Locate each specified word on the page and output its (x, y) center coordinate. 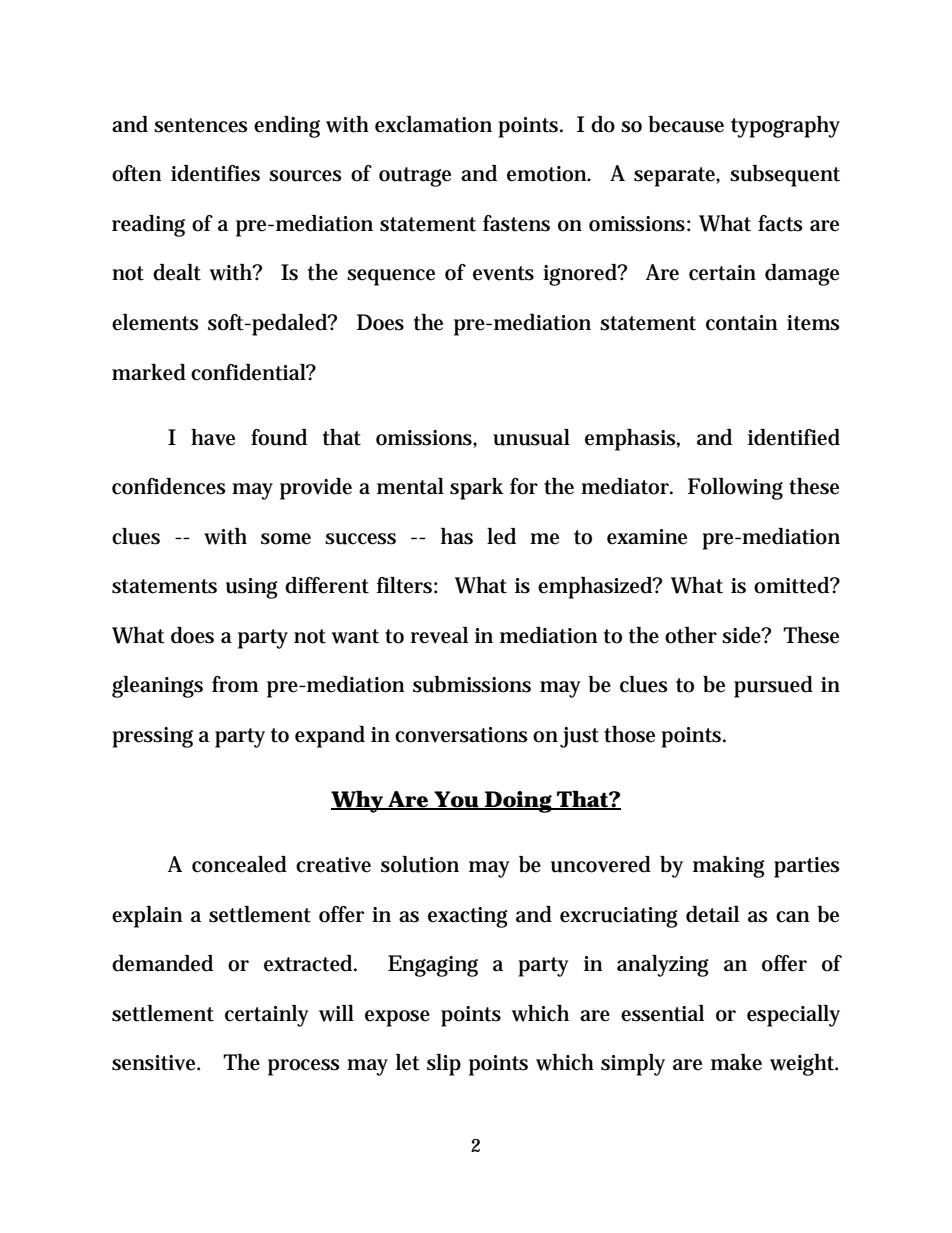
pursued (773, 687)
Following (735, 489)
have (213, 437)
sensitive (155, 1063)
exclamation (433, 124)
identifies (215, 173)
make (736, 1062)
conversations (461, 735)
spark (477, 489)
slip (444, 1065)
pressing (152, 737)
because (686, 124)
